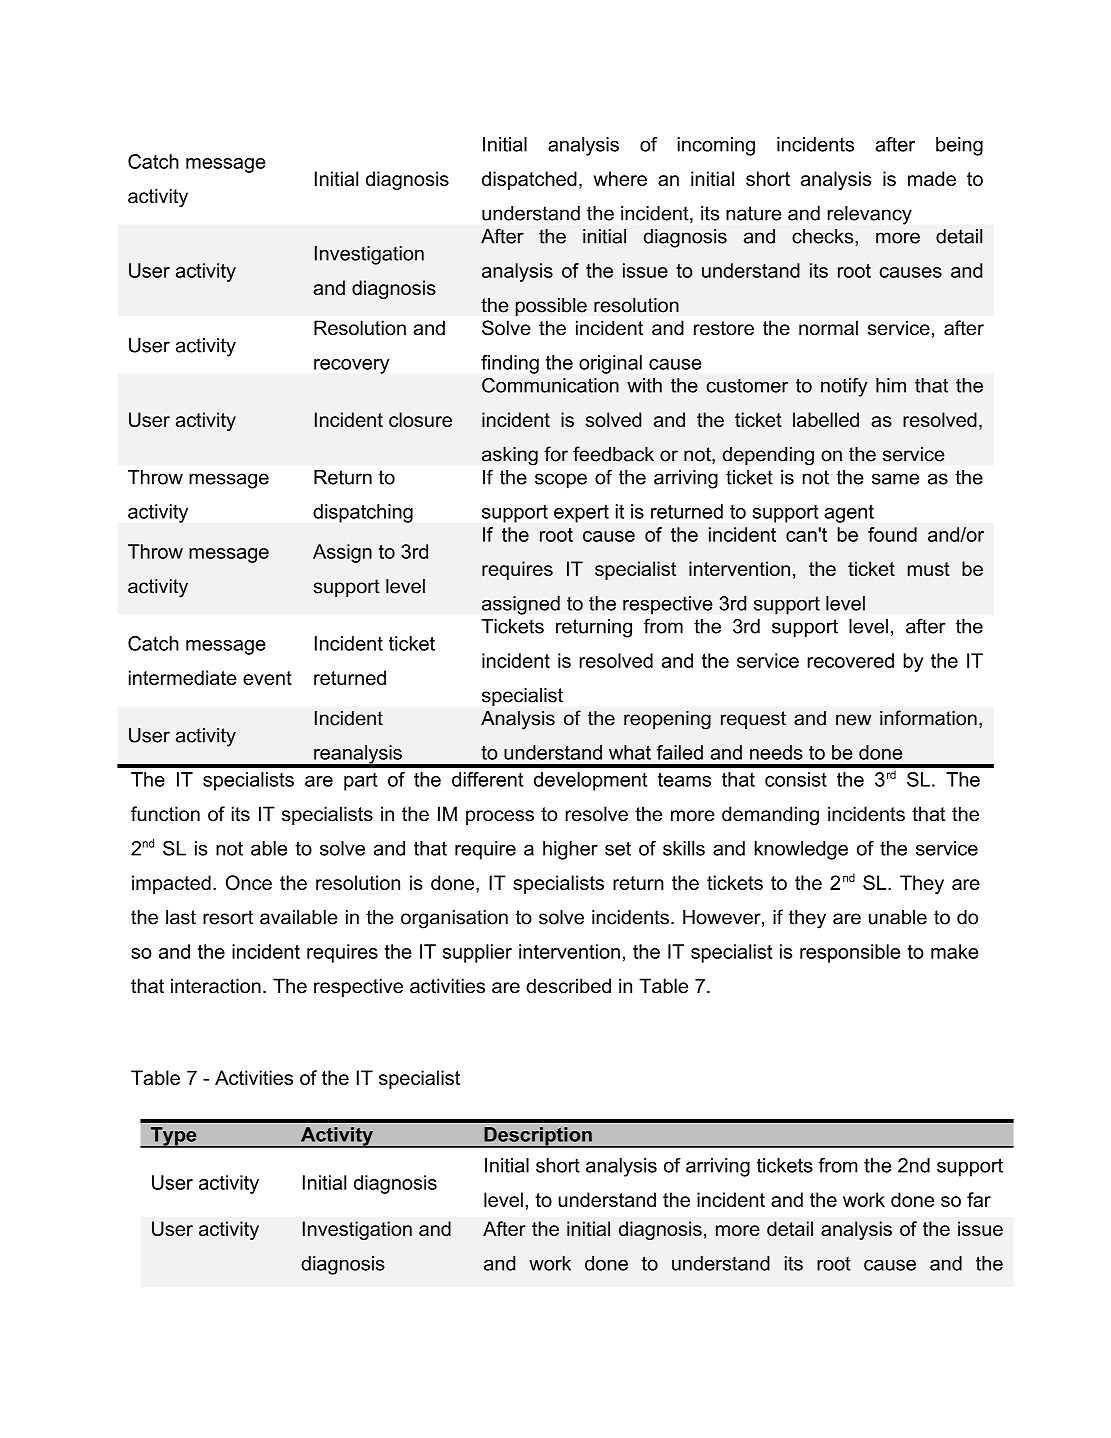 The image size is (1111, 1438). Describe the element at coordinates (363, 513) in the screenshot. I see `dispatching` at that location.
